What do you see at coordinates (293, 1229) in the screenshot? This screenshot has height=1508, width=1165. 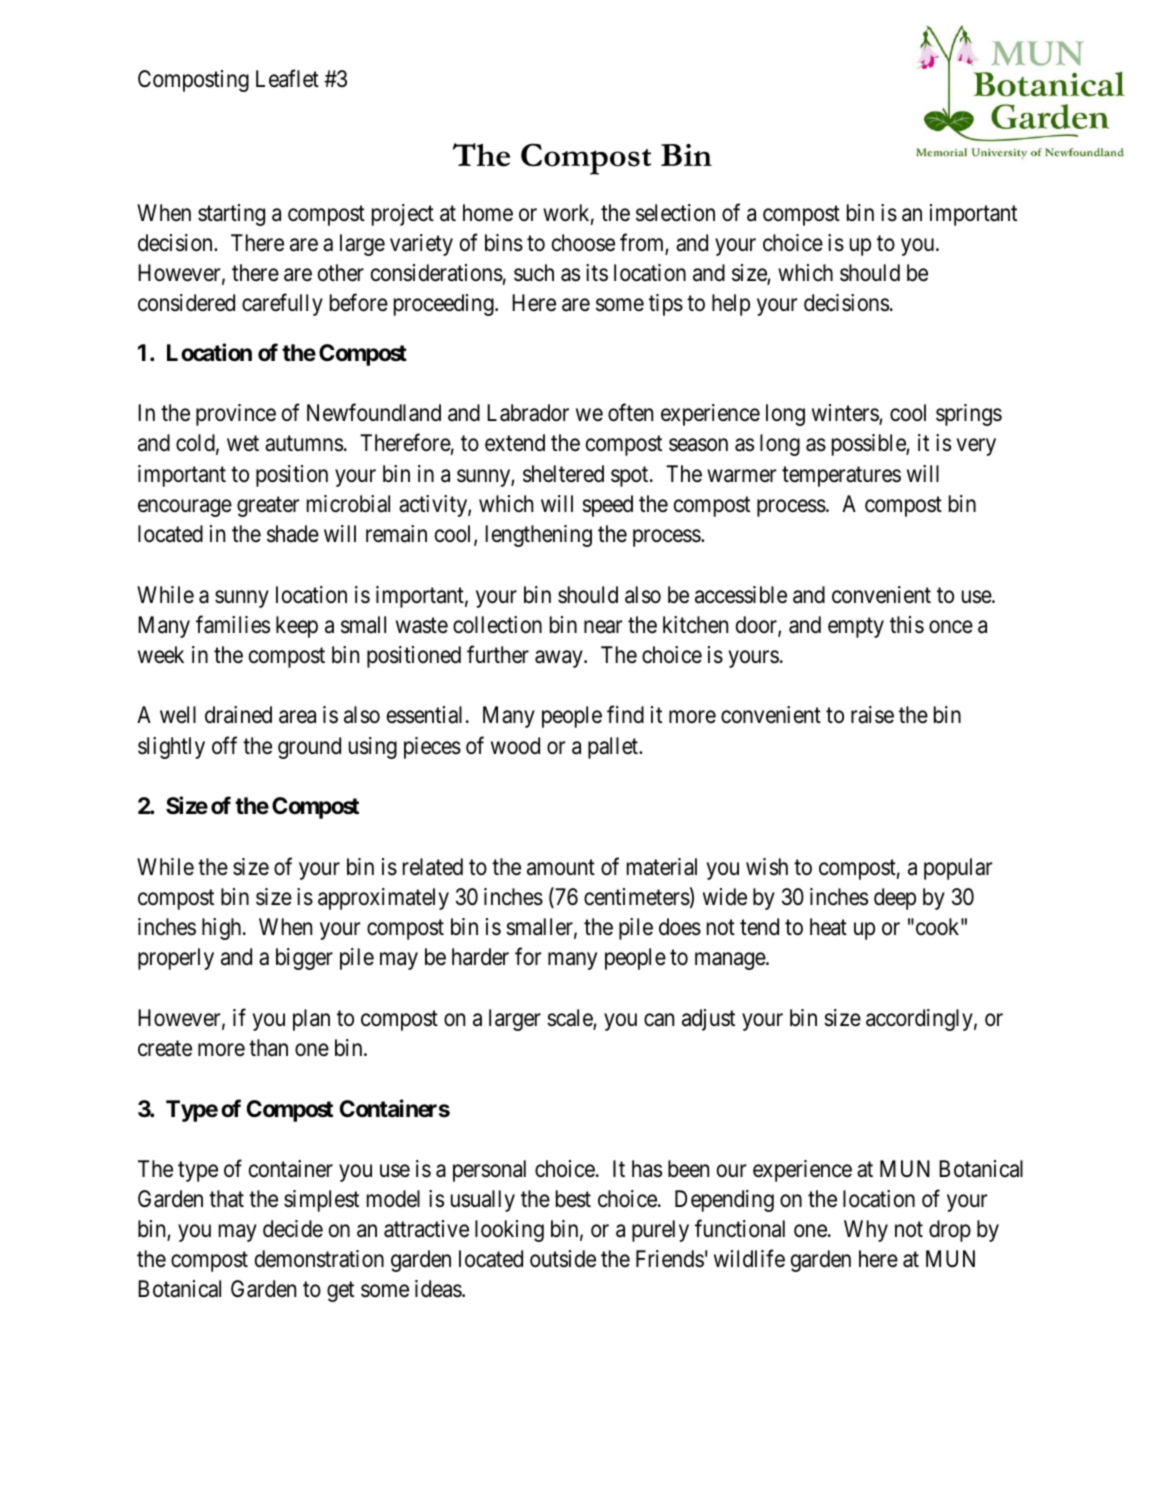 I see `decide` at bounding box center [293, 1229].
